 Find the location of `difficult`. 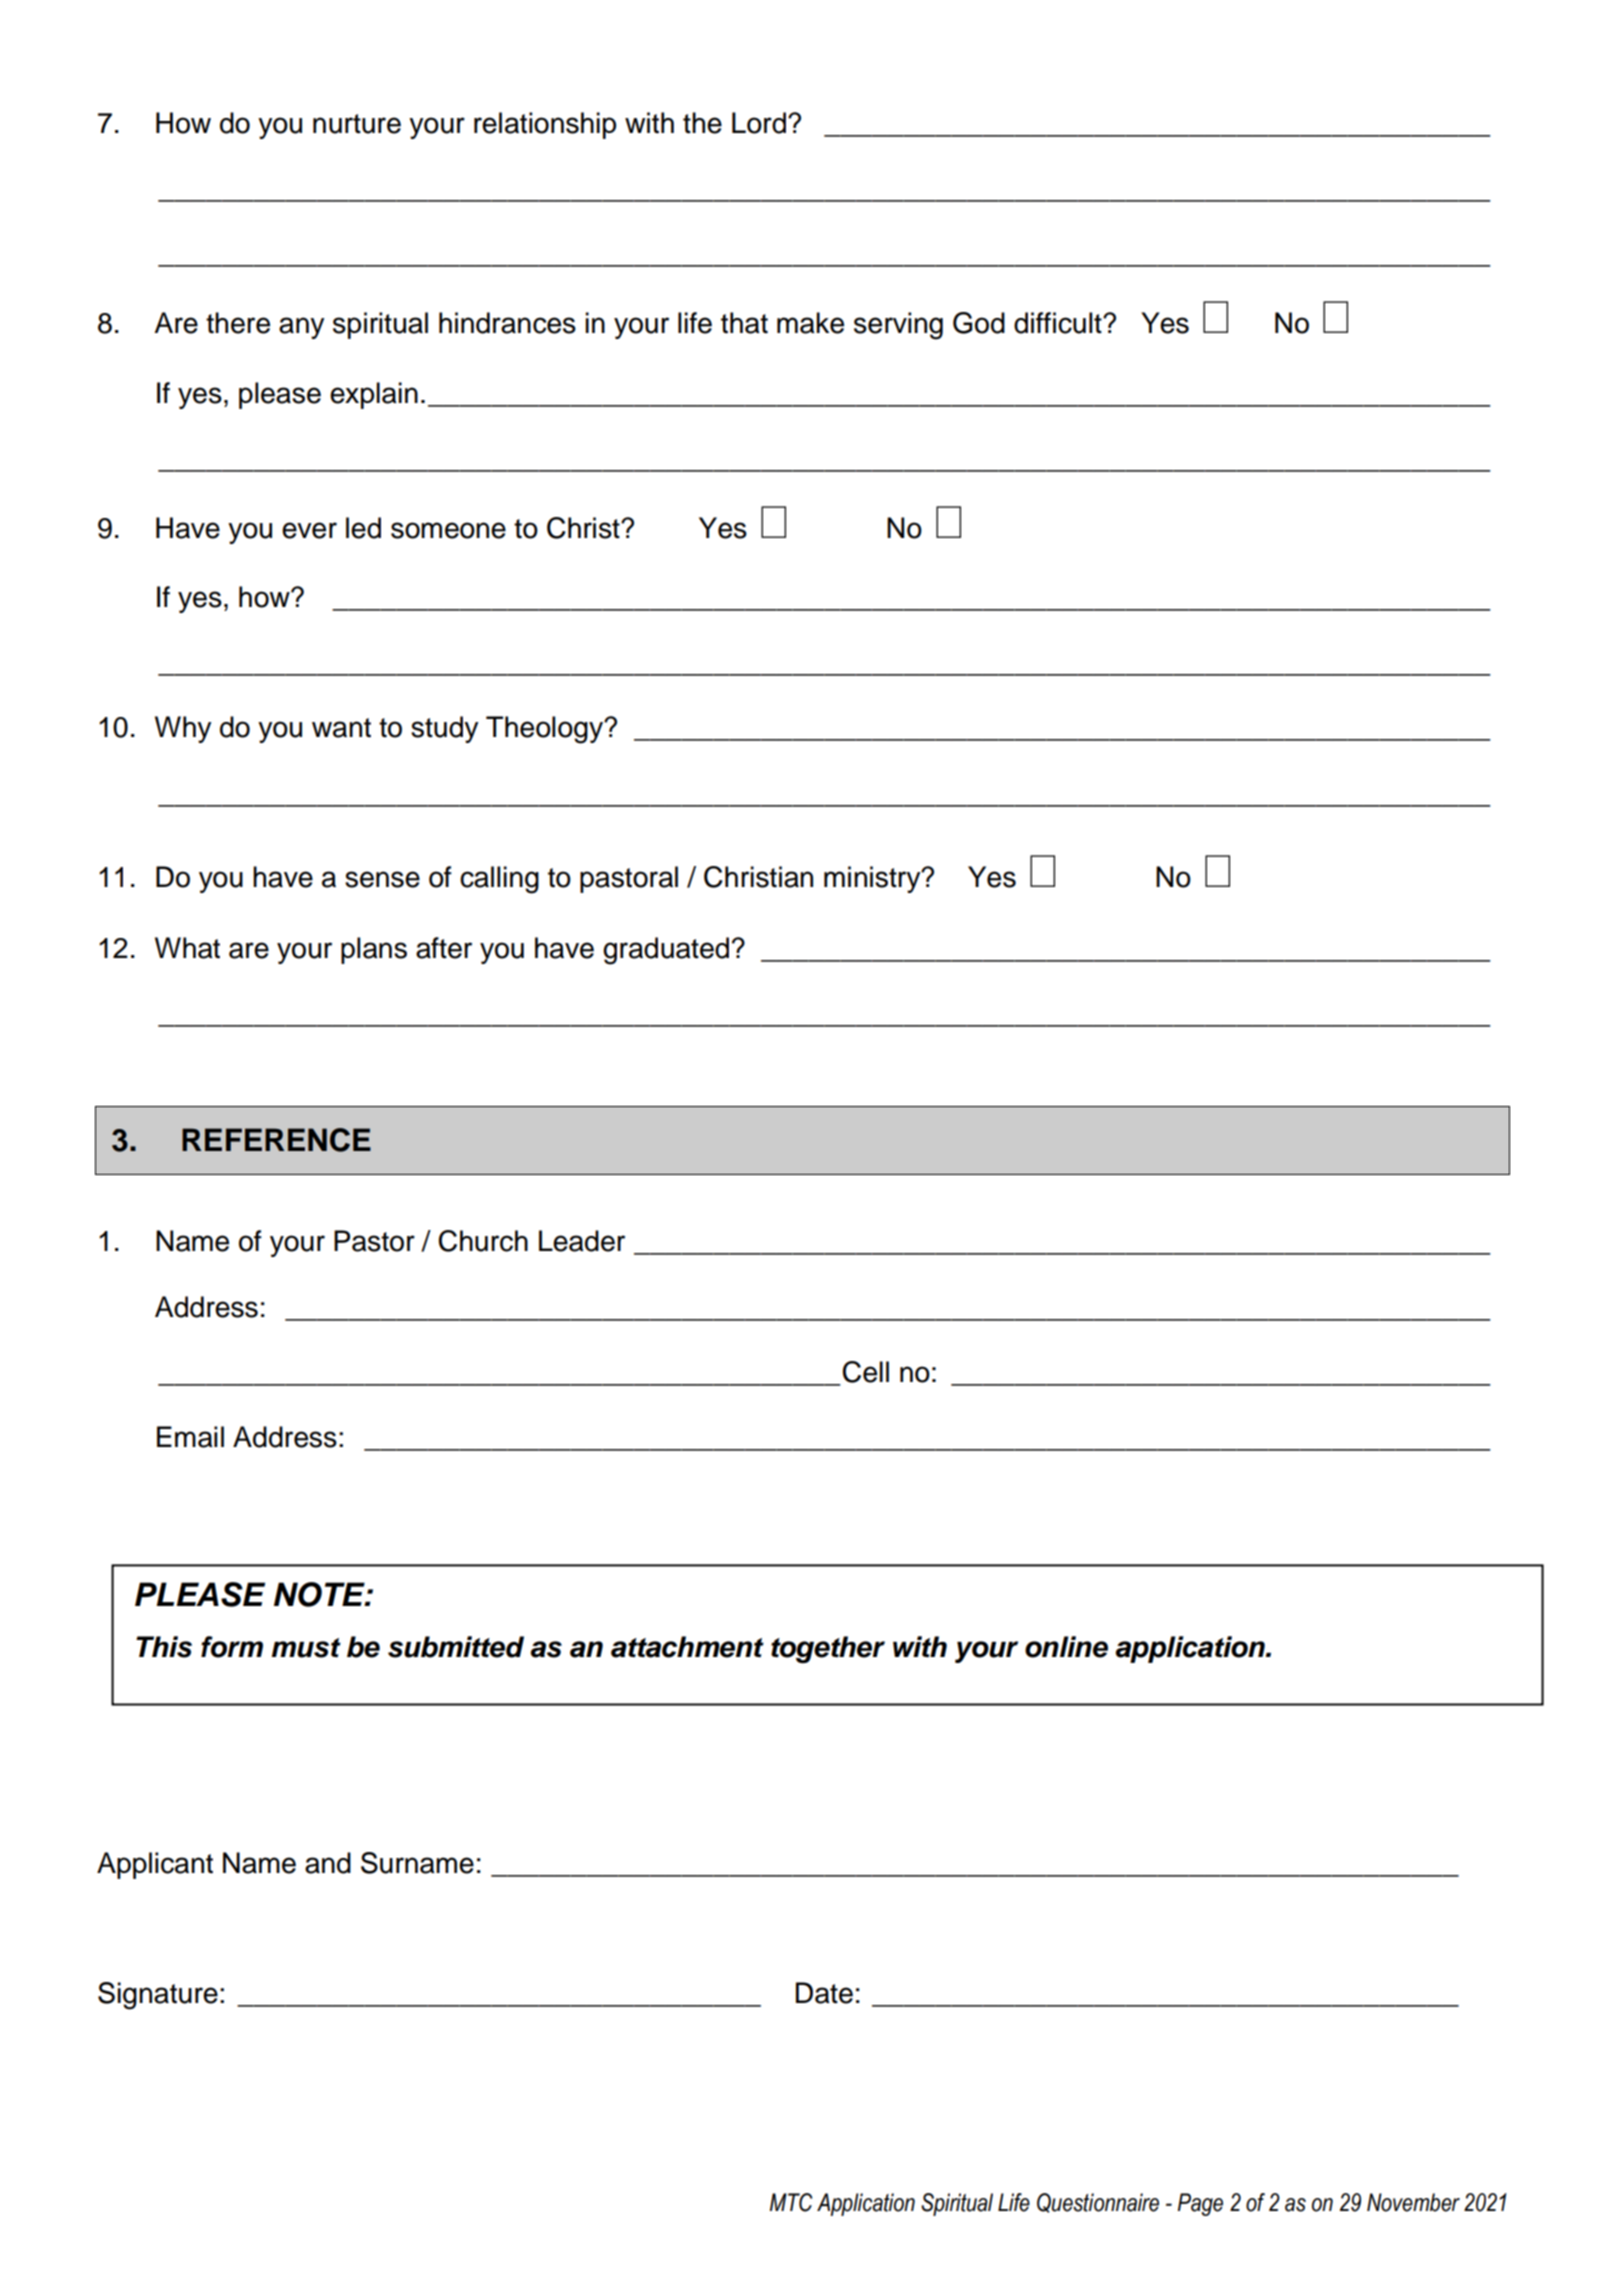

difficult is located at coordinates (1059, 323).
